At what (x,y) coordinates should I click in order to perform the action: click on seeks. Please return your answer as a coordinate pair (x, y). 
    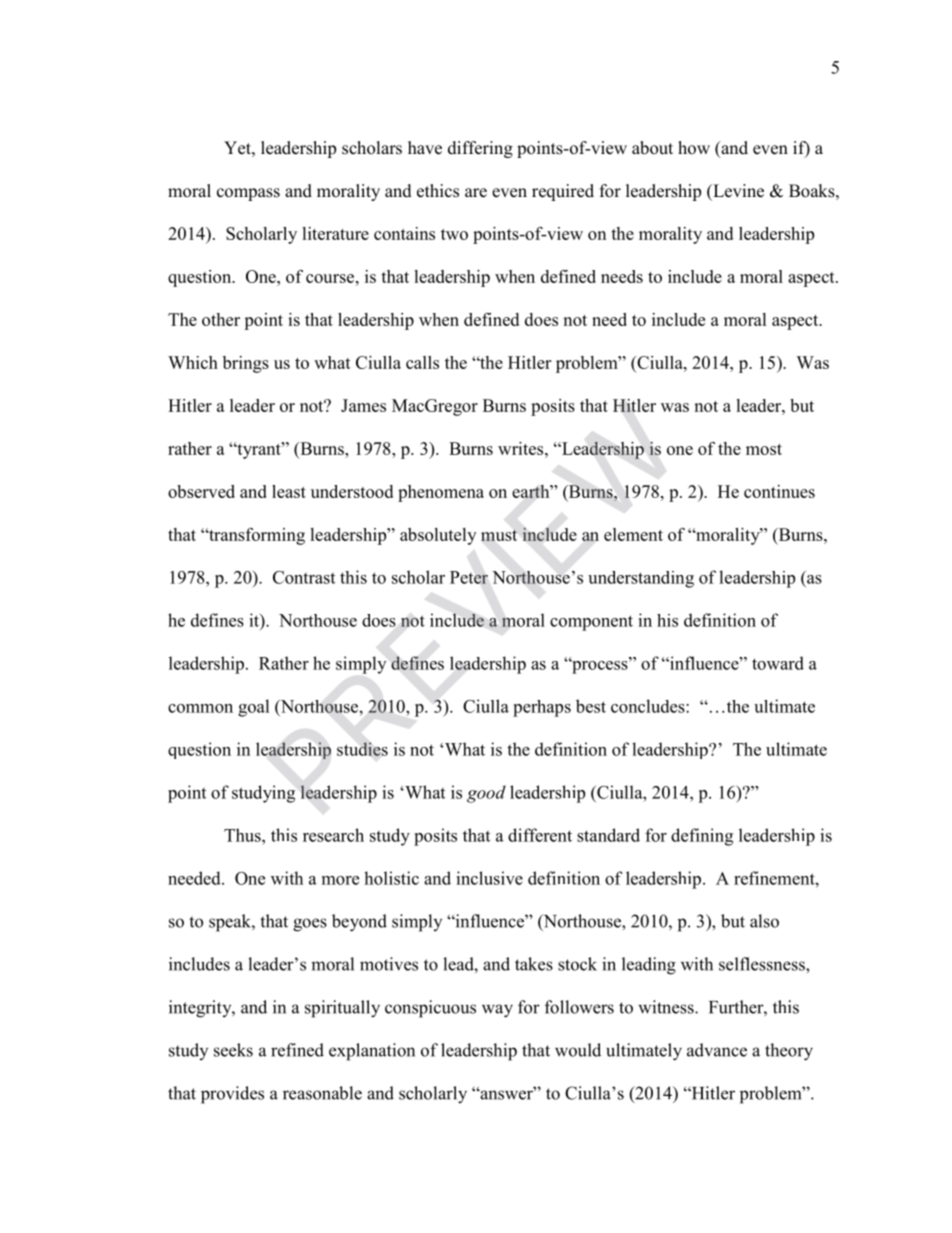
    Looking at the image, I should click on (233, 1050).
